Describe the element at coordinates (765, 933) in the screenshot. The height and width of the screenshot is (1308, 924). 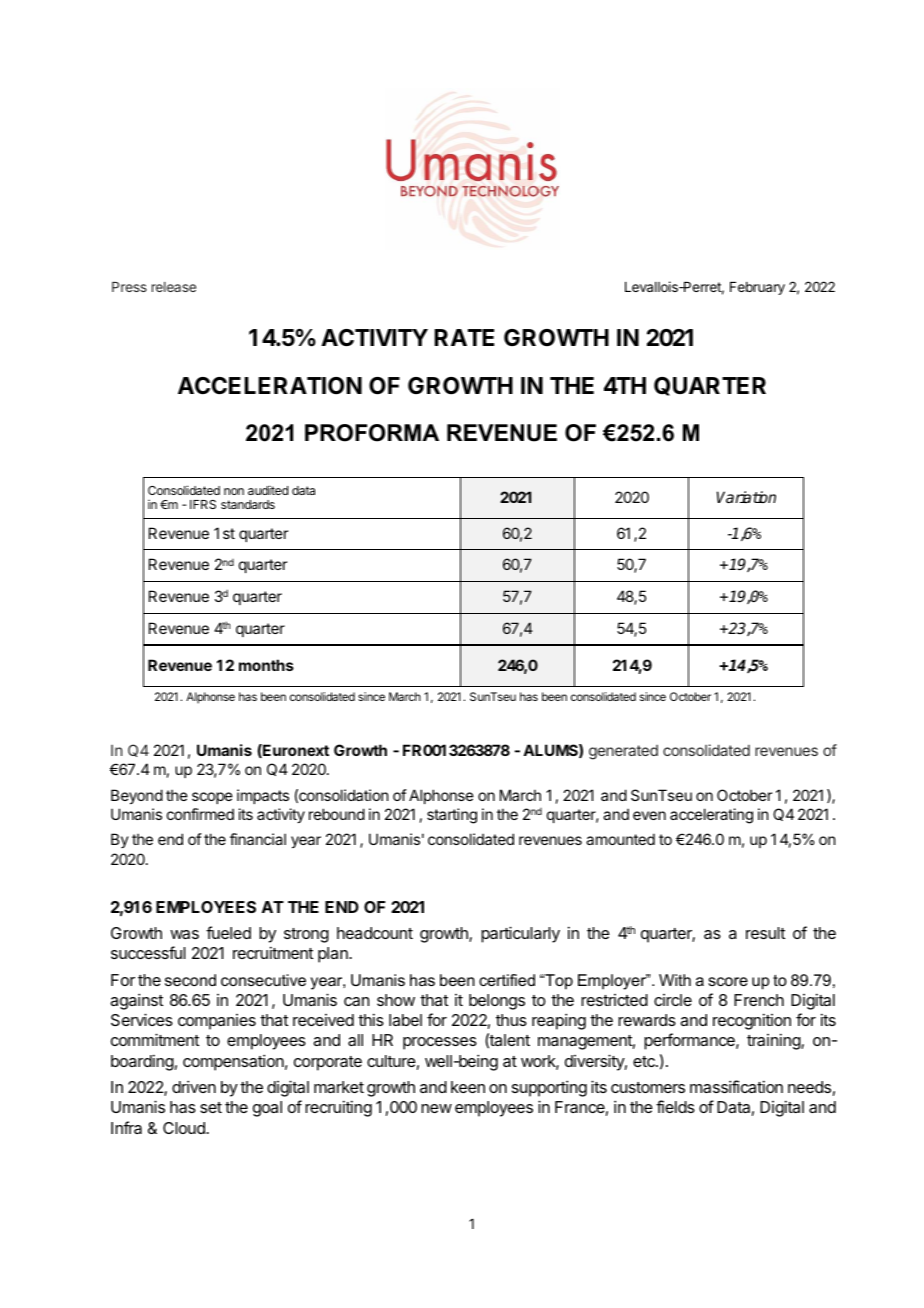
I see `result` at that location.
